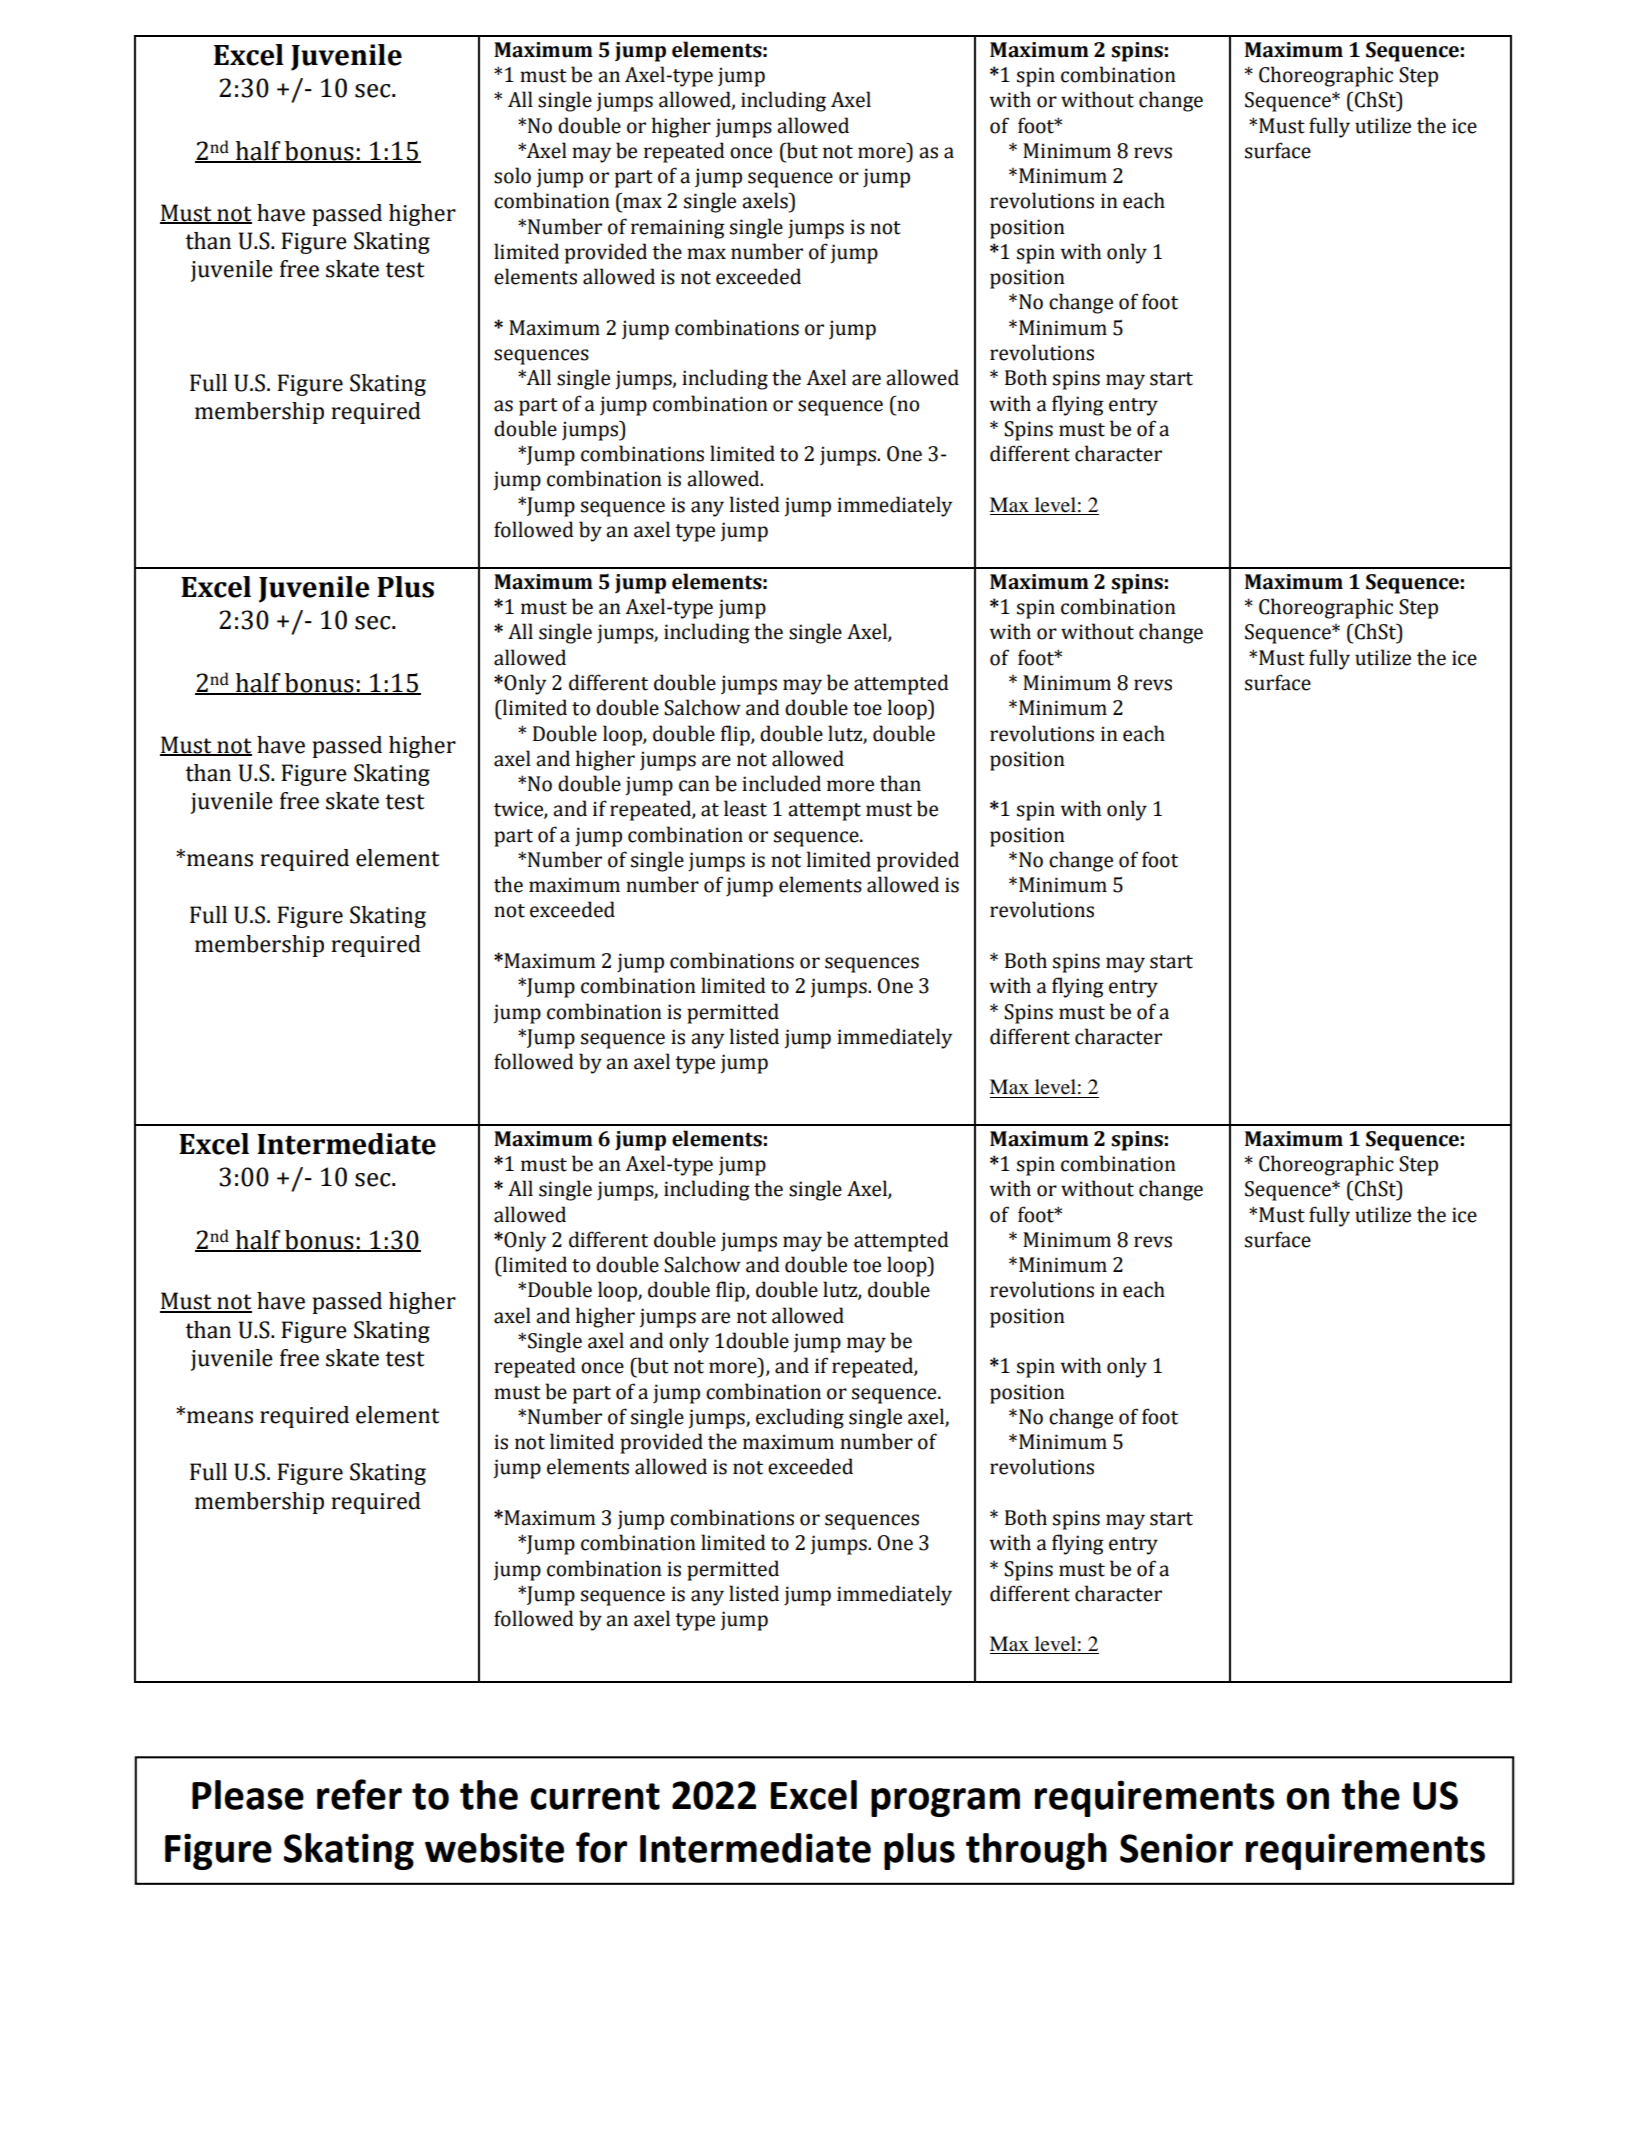 This page has width=1649, height=2134. I want to click on included, so click(781, 783).
